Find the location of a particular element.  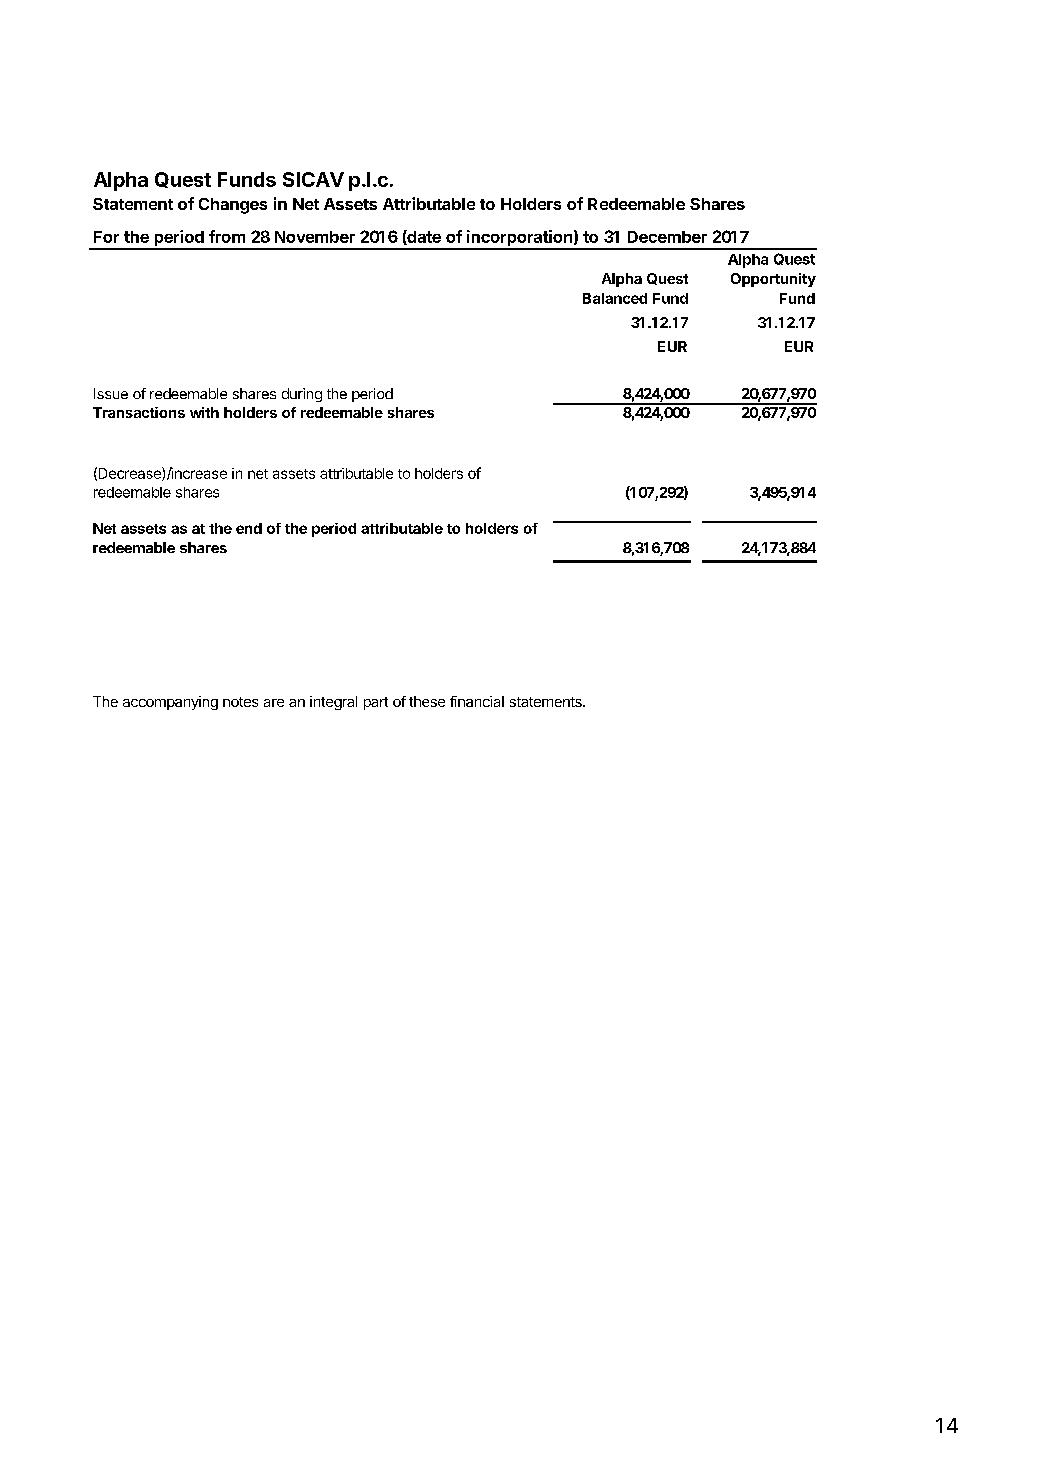

end is located at coordinates (249, 528).
